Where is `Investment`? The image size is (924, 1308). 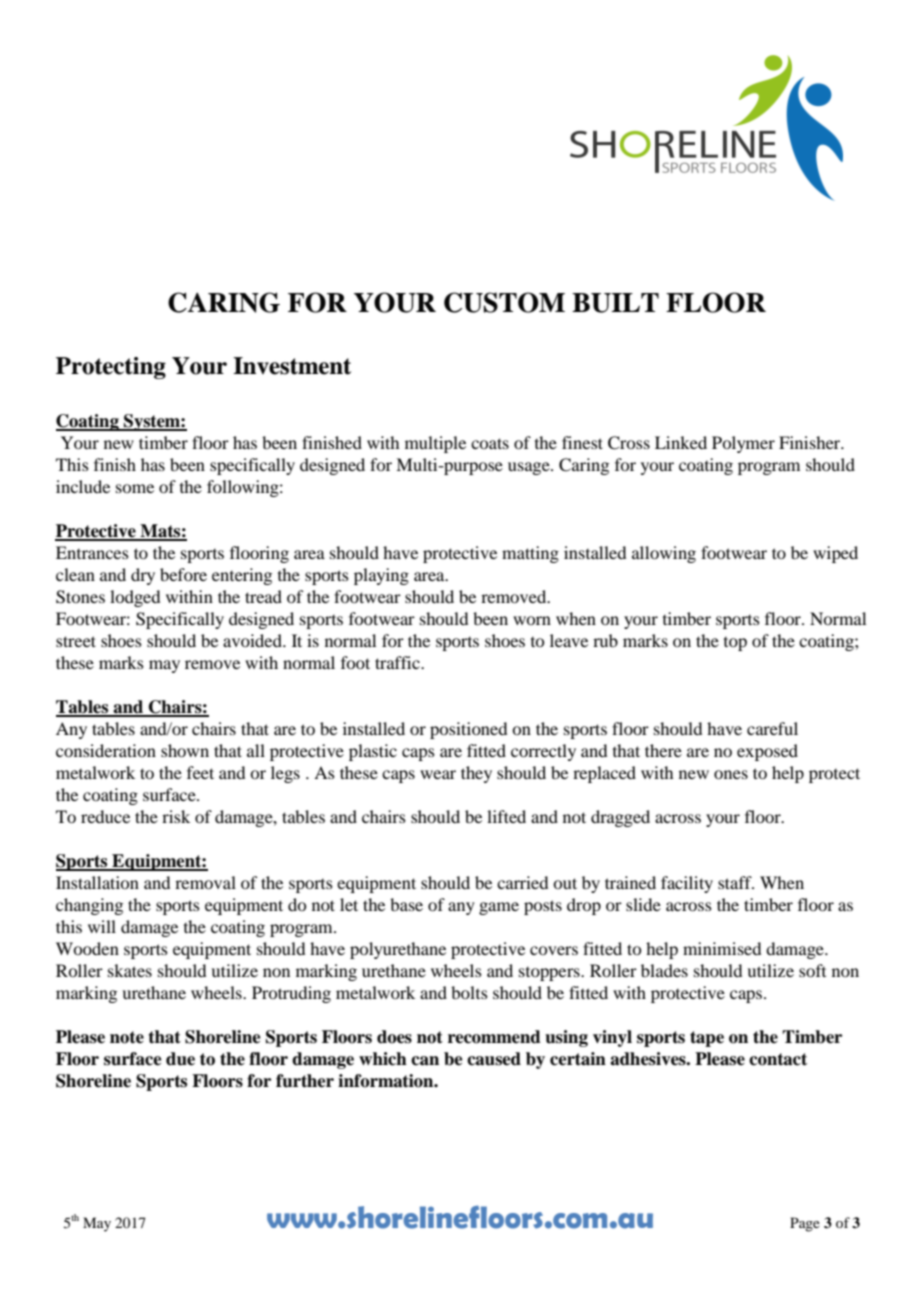 Investment is located at coordinates (292, 366).
